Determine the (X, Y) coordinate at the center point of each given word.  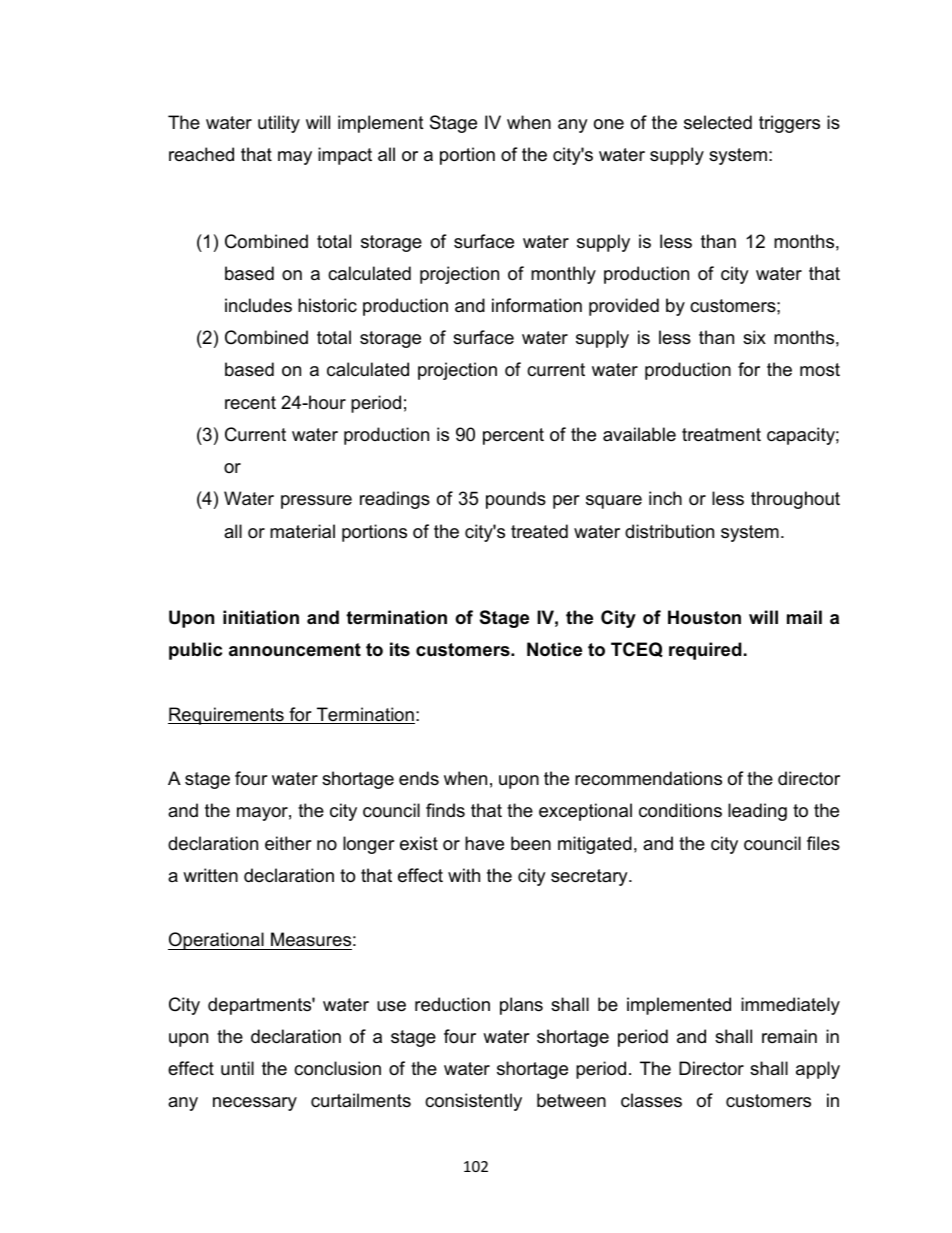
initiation (261, 617)
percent (513, 436)
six (754, 337)
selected (718, 122)
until (237, 1068)
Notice (554, 649)
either (288, 843)
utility (279, 124)
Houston (704, 617)
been (531, 843)
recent (250, 403)
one (609, 124)
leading (757, 812)
